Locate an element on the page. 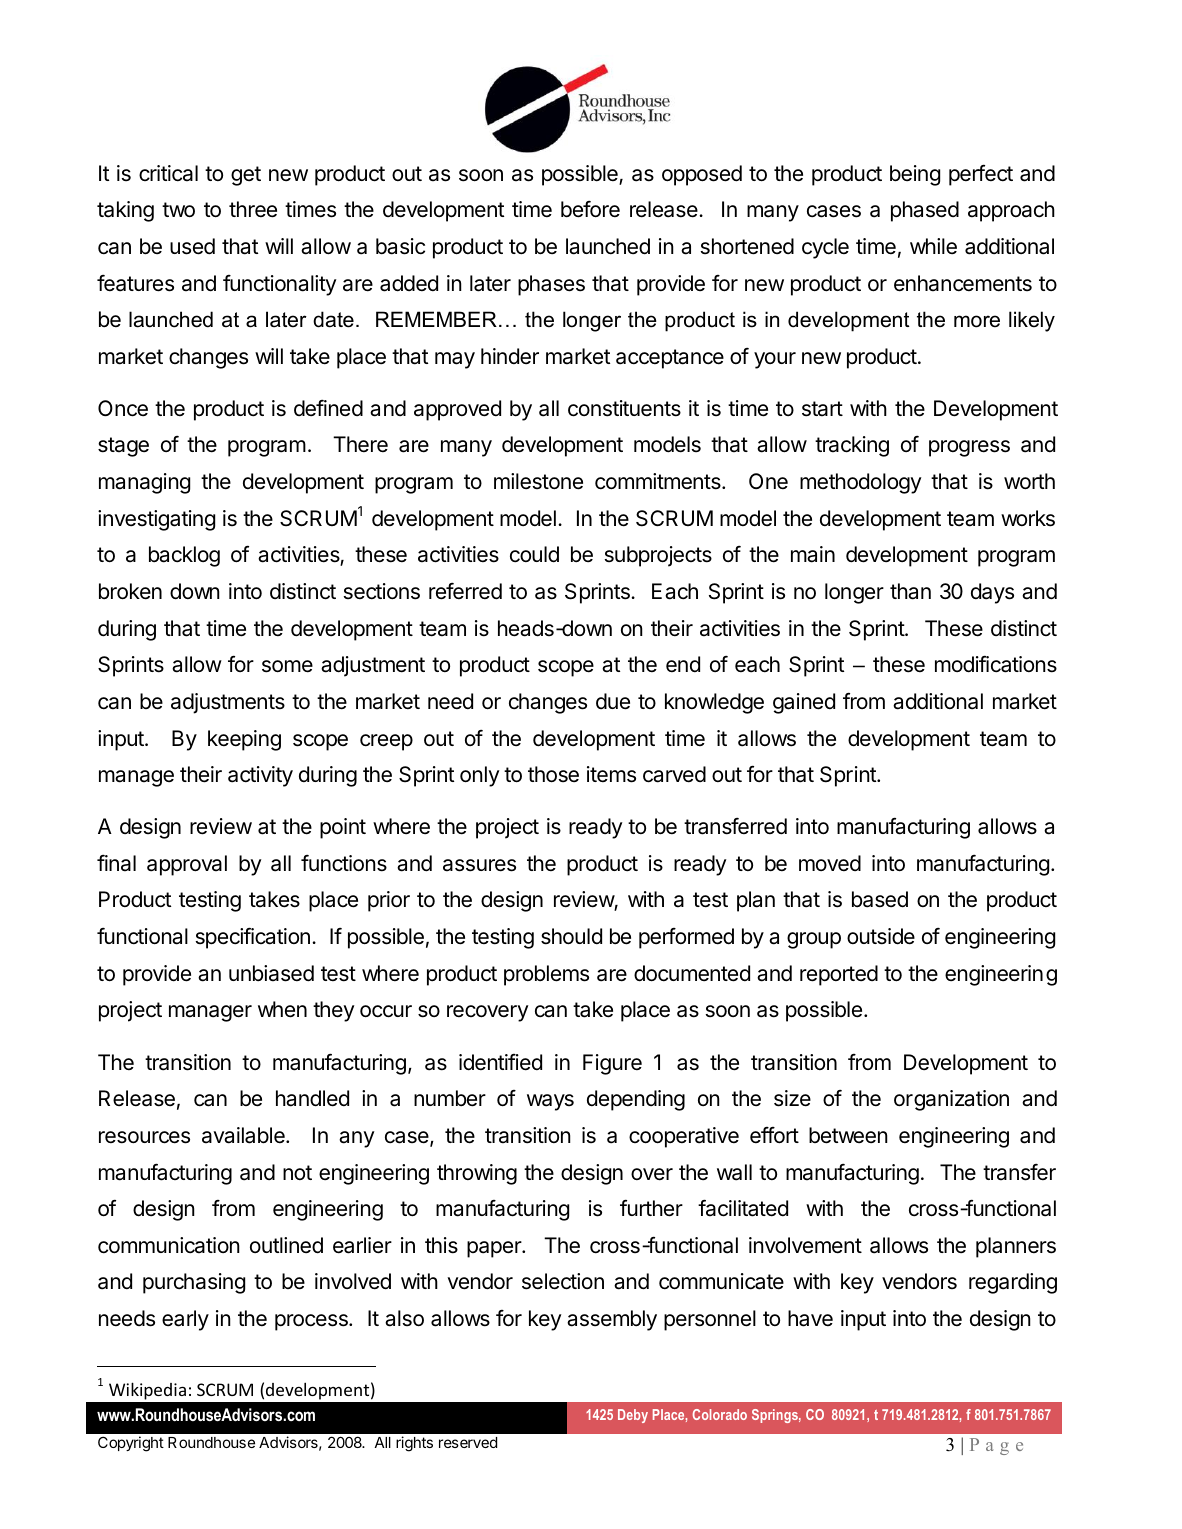 The image size is (1182, 1529). phased is located at coordinates (925, 211).
